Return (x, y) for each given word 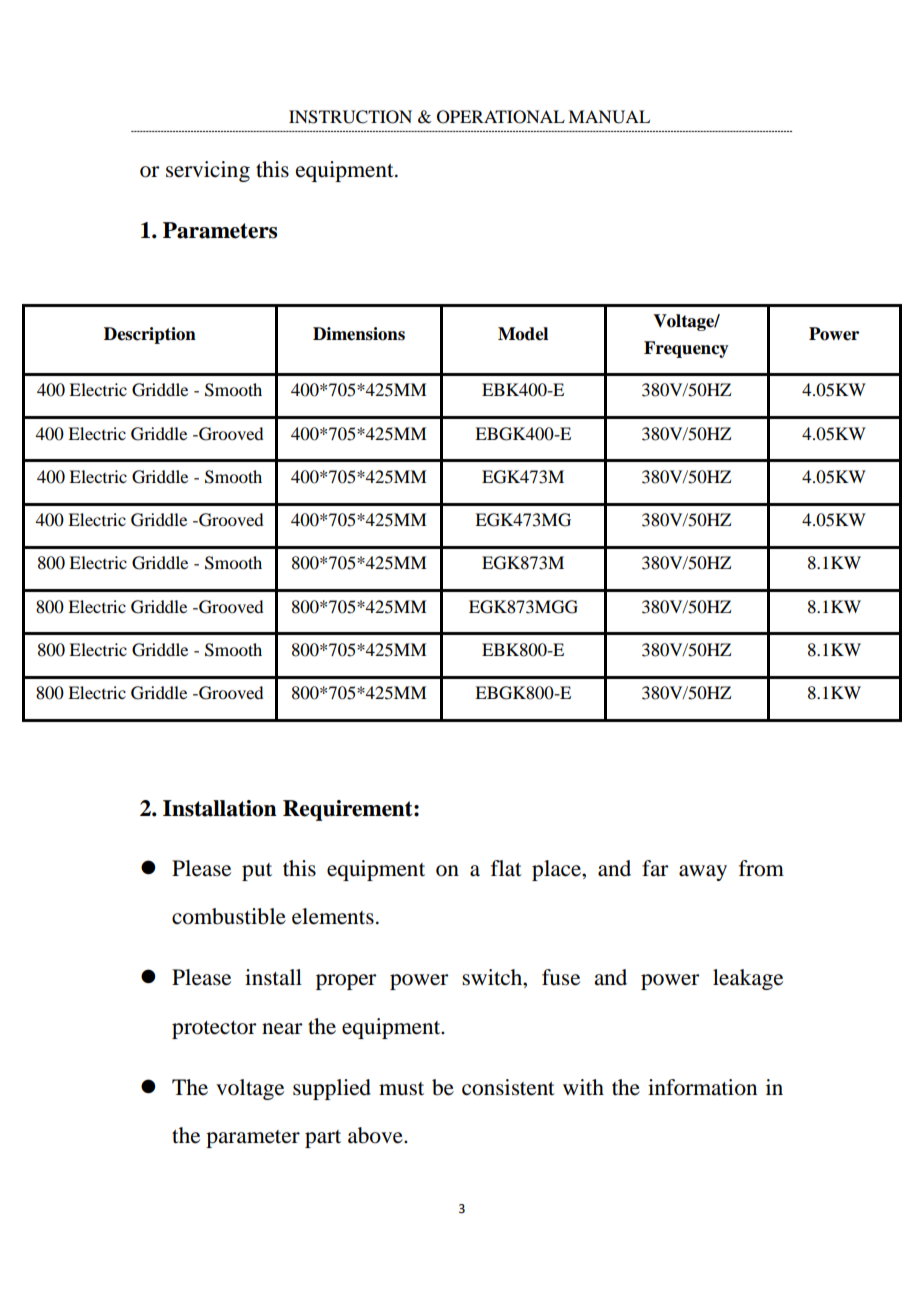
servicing (208, 171)
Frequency (686, 349)
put (257, 872)
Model (523, 334)
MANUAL (609, 117)
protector (214, 1030)
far (655, 868)
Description (150, 335)
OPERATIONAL (501, 117)
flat (506, 868)
